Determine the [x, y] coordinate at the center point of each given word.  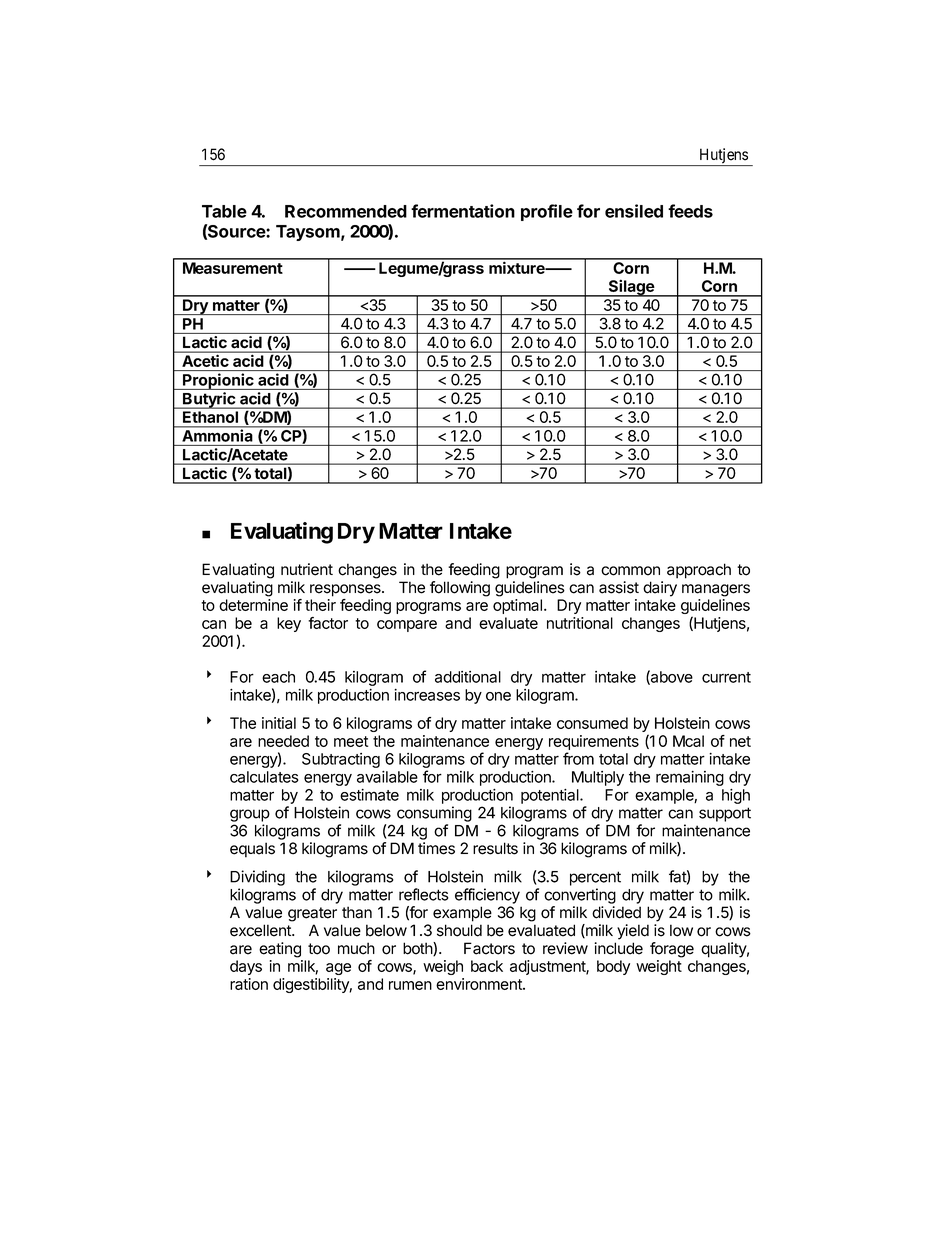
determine [253, 605]
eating [280, 950]
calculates [264, 777]
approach [699, 571]
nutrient [307, 569]
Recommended [346, 211]
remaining [690, 778]
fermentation [463, 211]
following [460, 589]
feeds [690, 211]
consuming [434, 814]
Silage [631, 288]
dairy [660, 589]
